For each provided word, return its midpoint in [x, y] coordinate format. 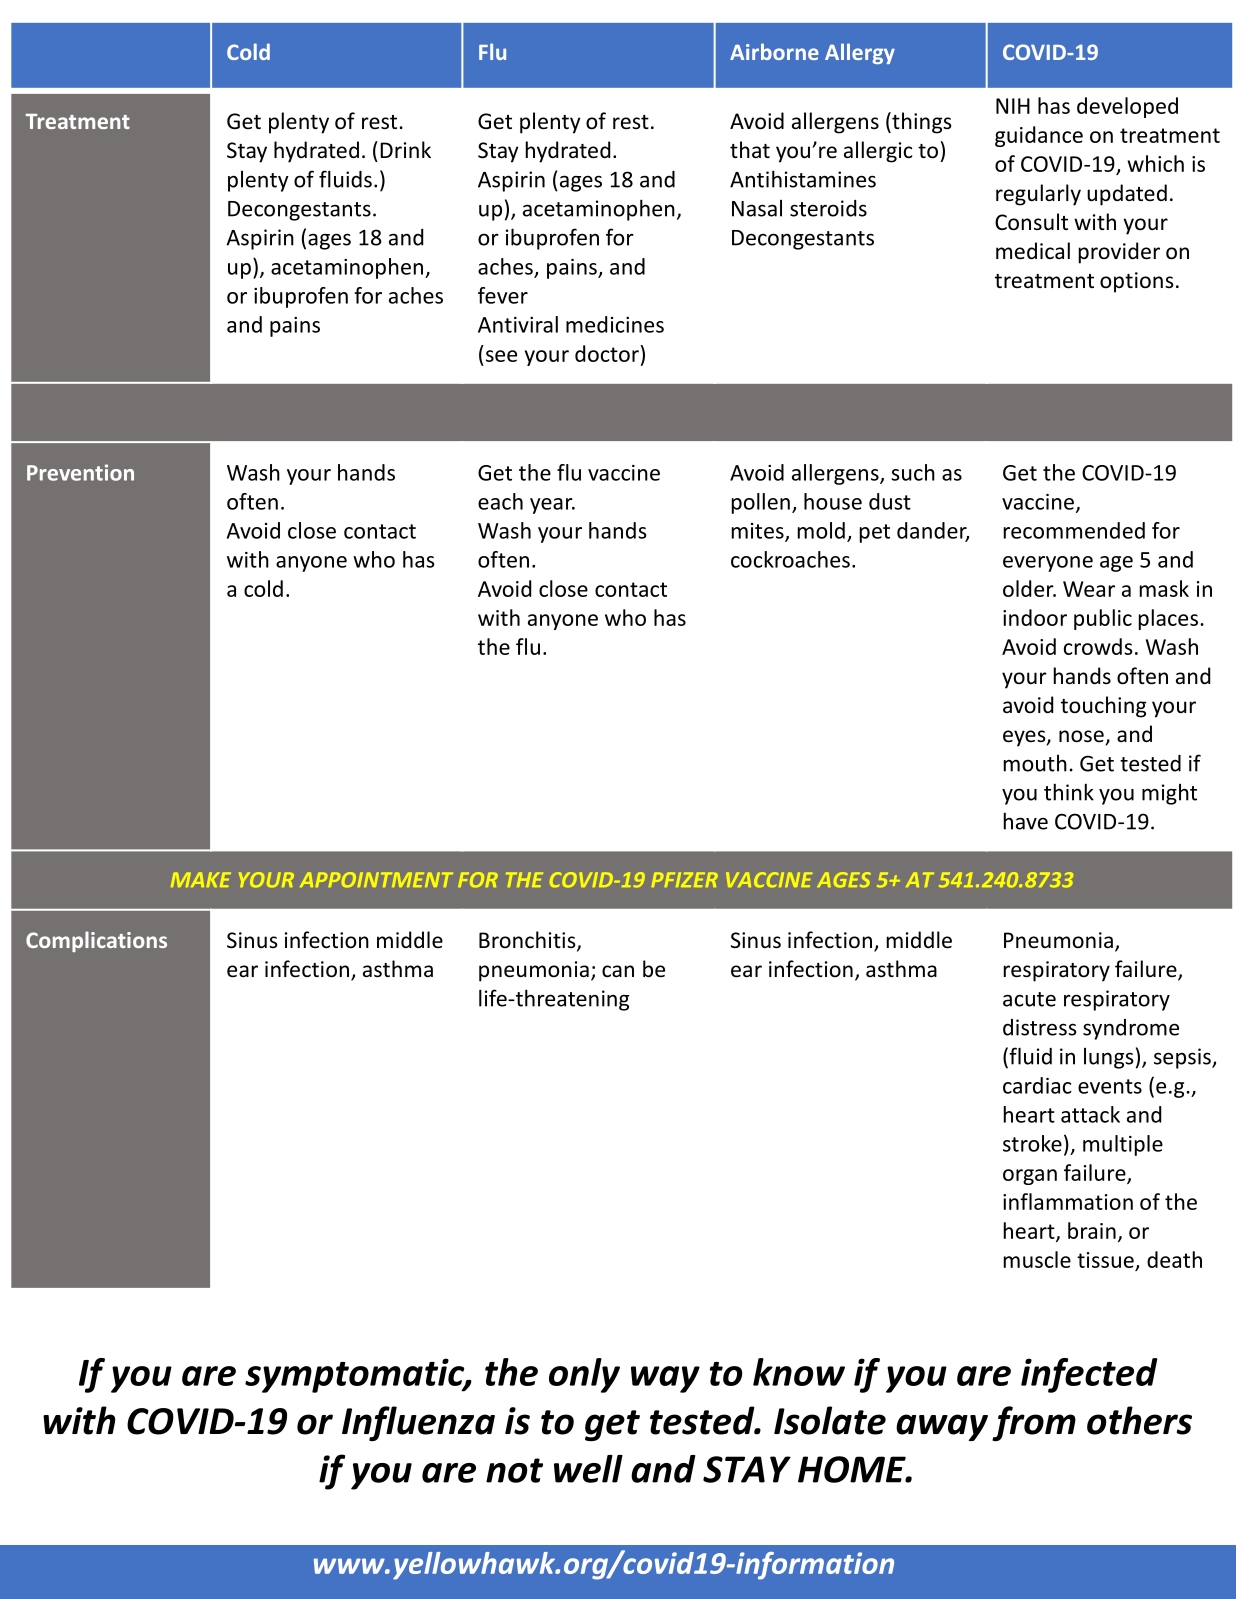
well [588, 1469]
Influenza [418, 1423]
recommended [1074, 530]
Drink [405, 149]
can [618, 971]
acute [1029, 999]
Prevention [80, 472]
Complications [96, 941]
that [750, 149]
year [552, 506]
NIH [1013, 106]
